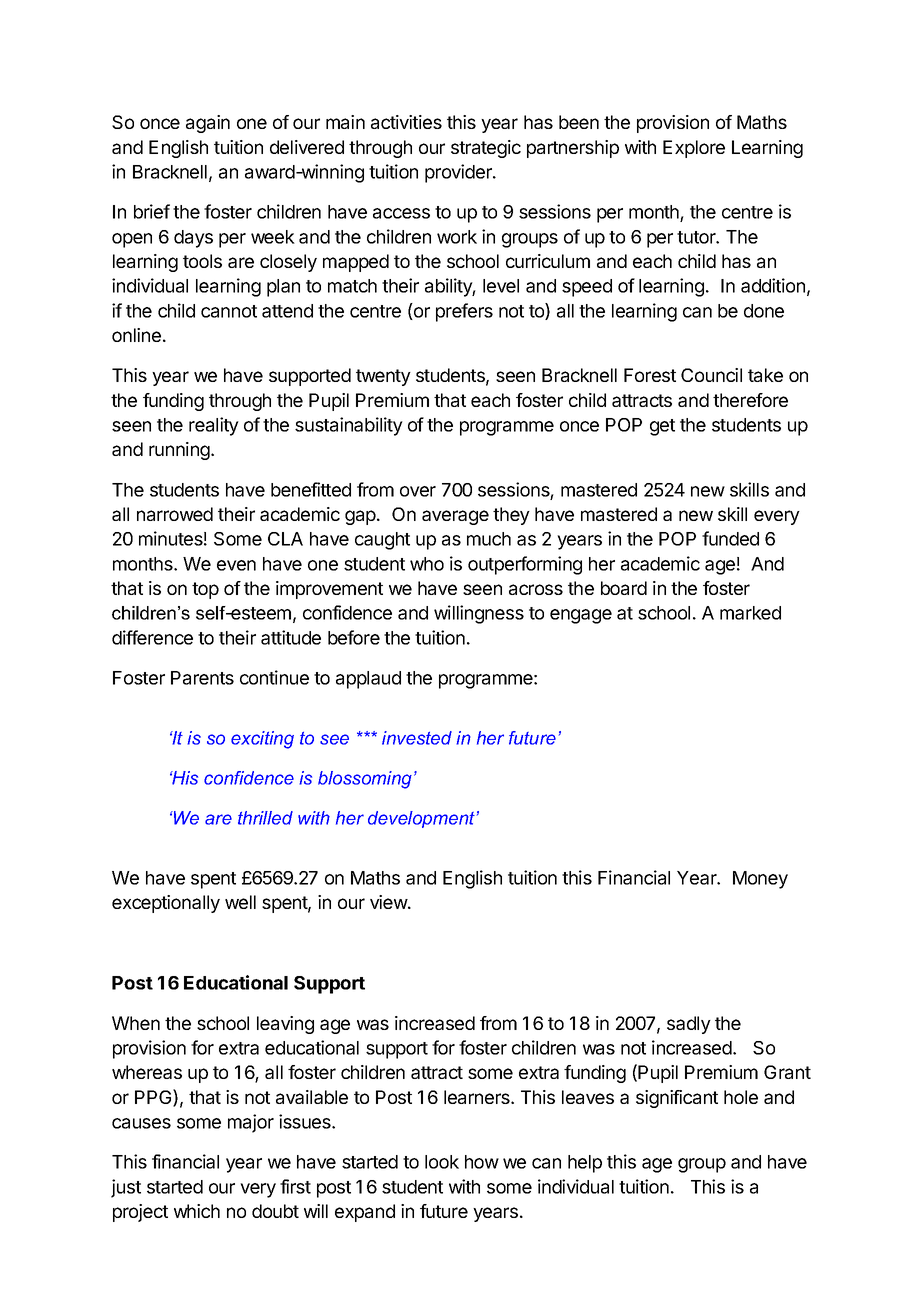  I want to click on Explore, so click(694, 149).
